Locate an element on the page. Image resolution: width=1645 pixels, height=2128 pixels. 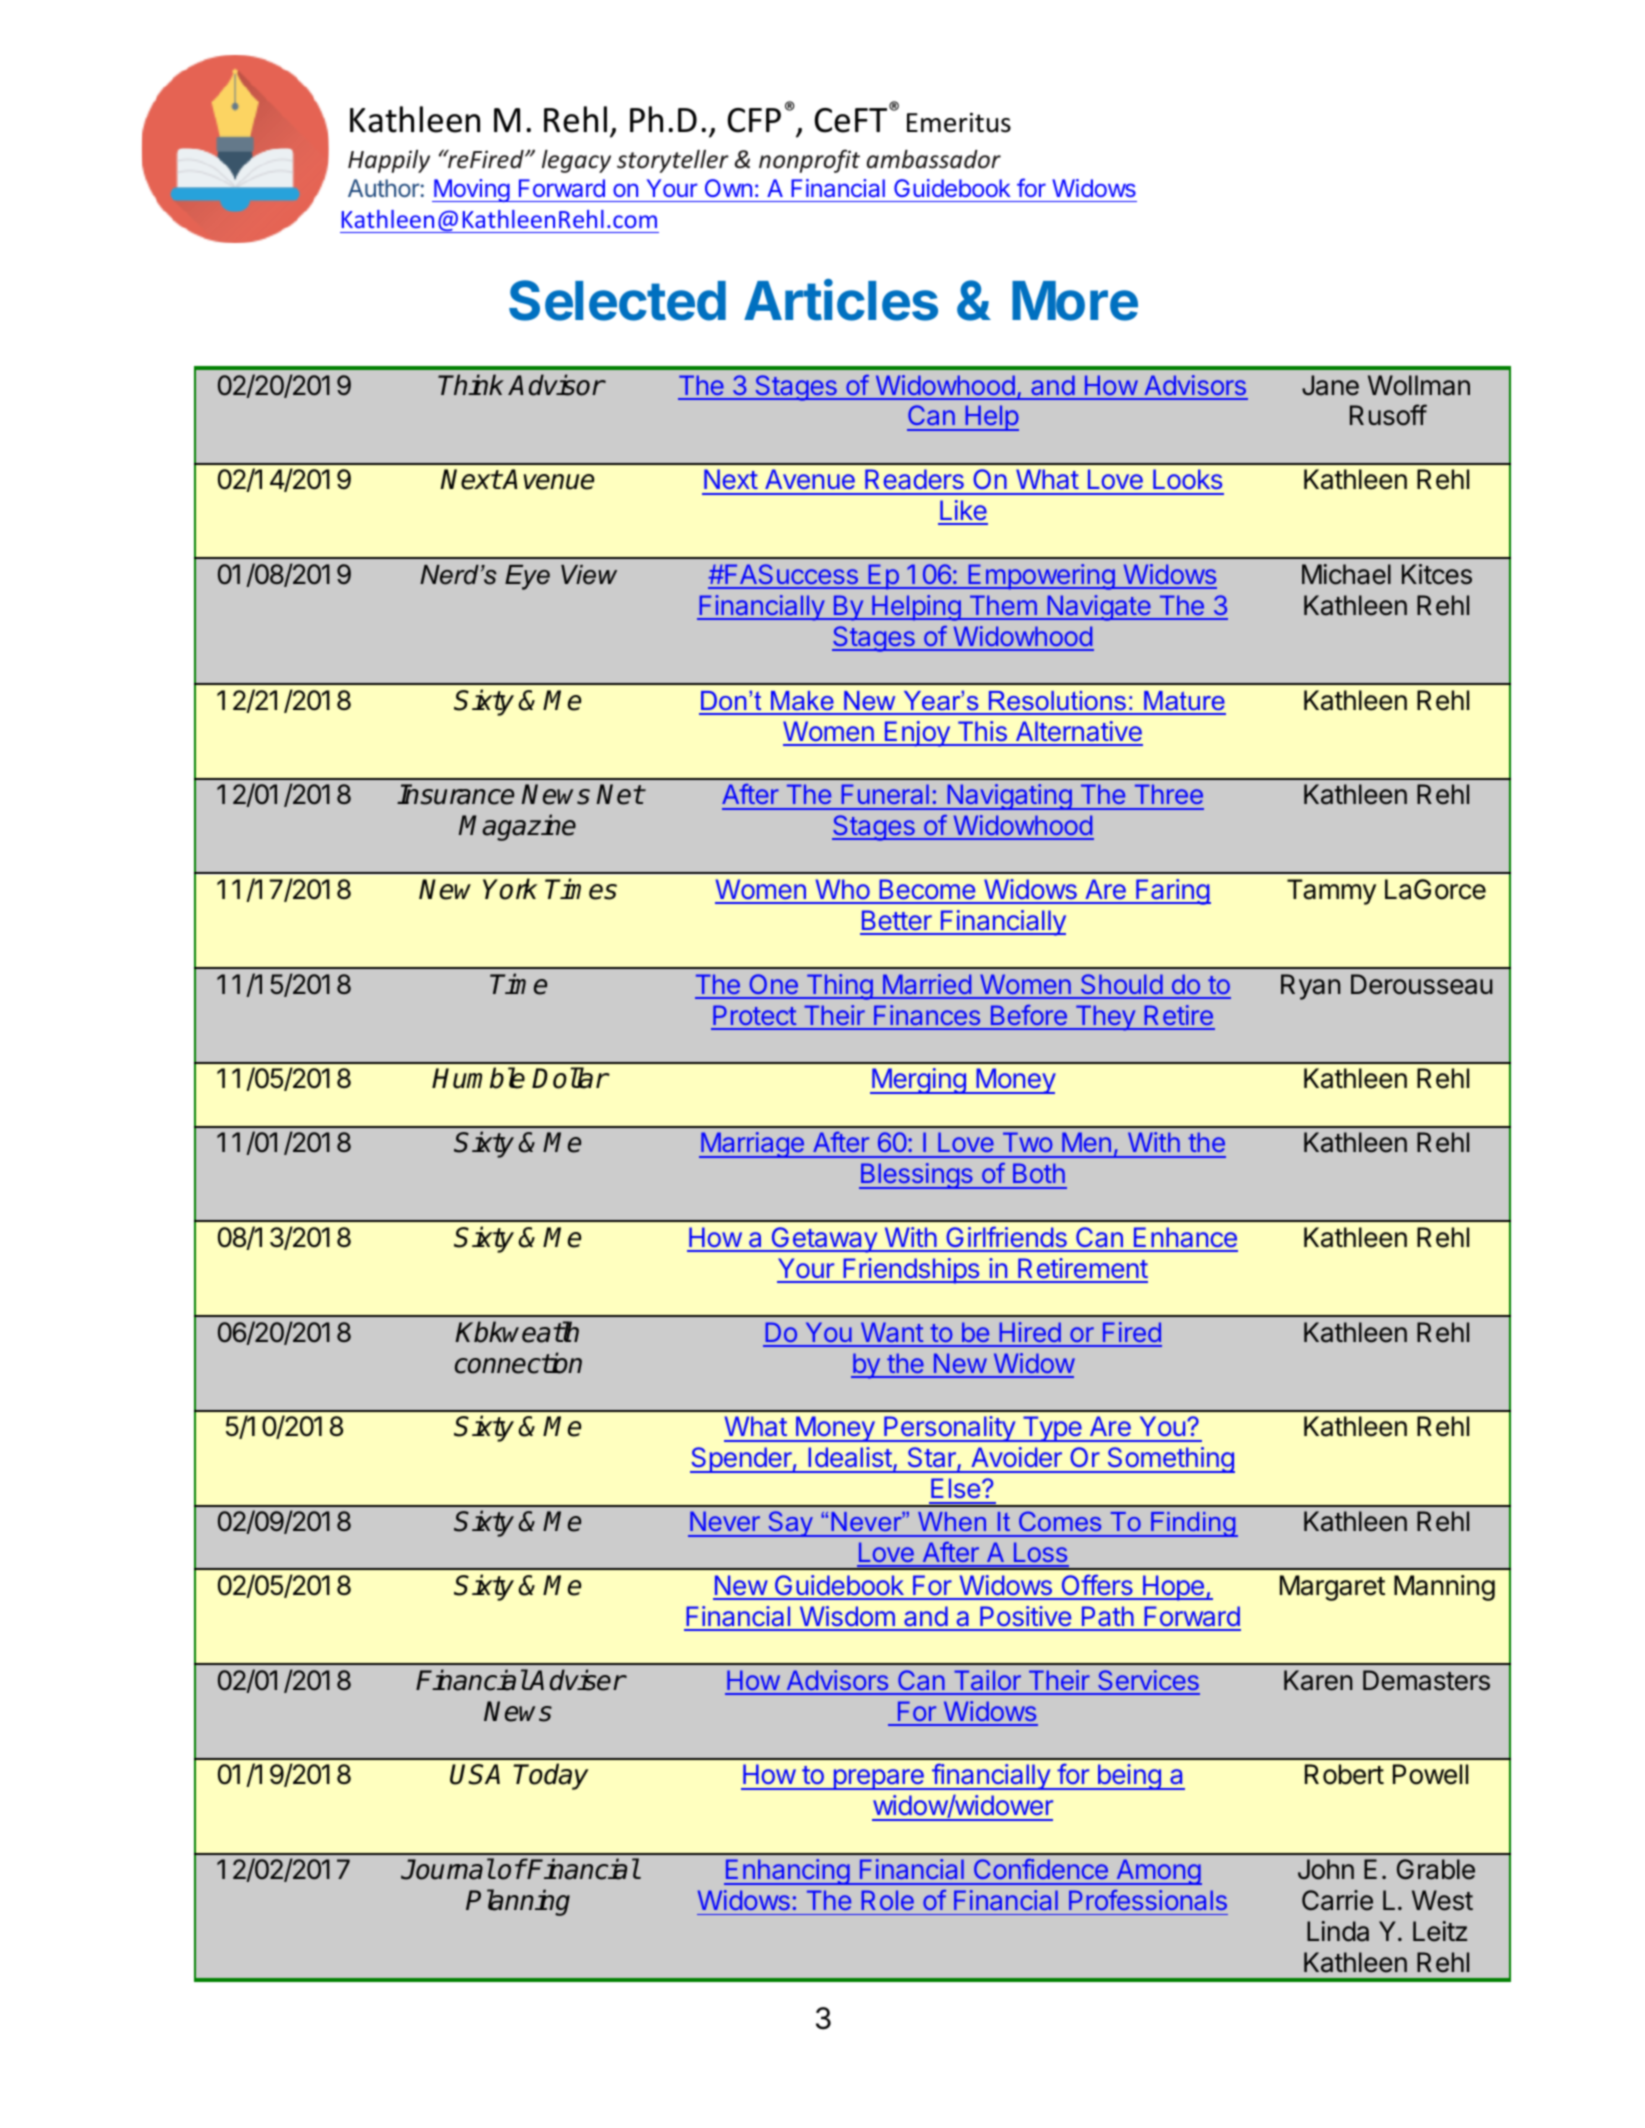
connection is located at coordinates (518, 1363).
